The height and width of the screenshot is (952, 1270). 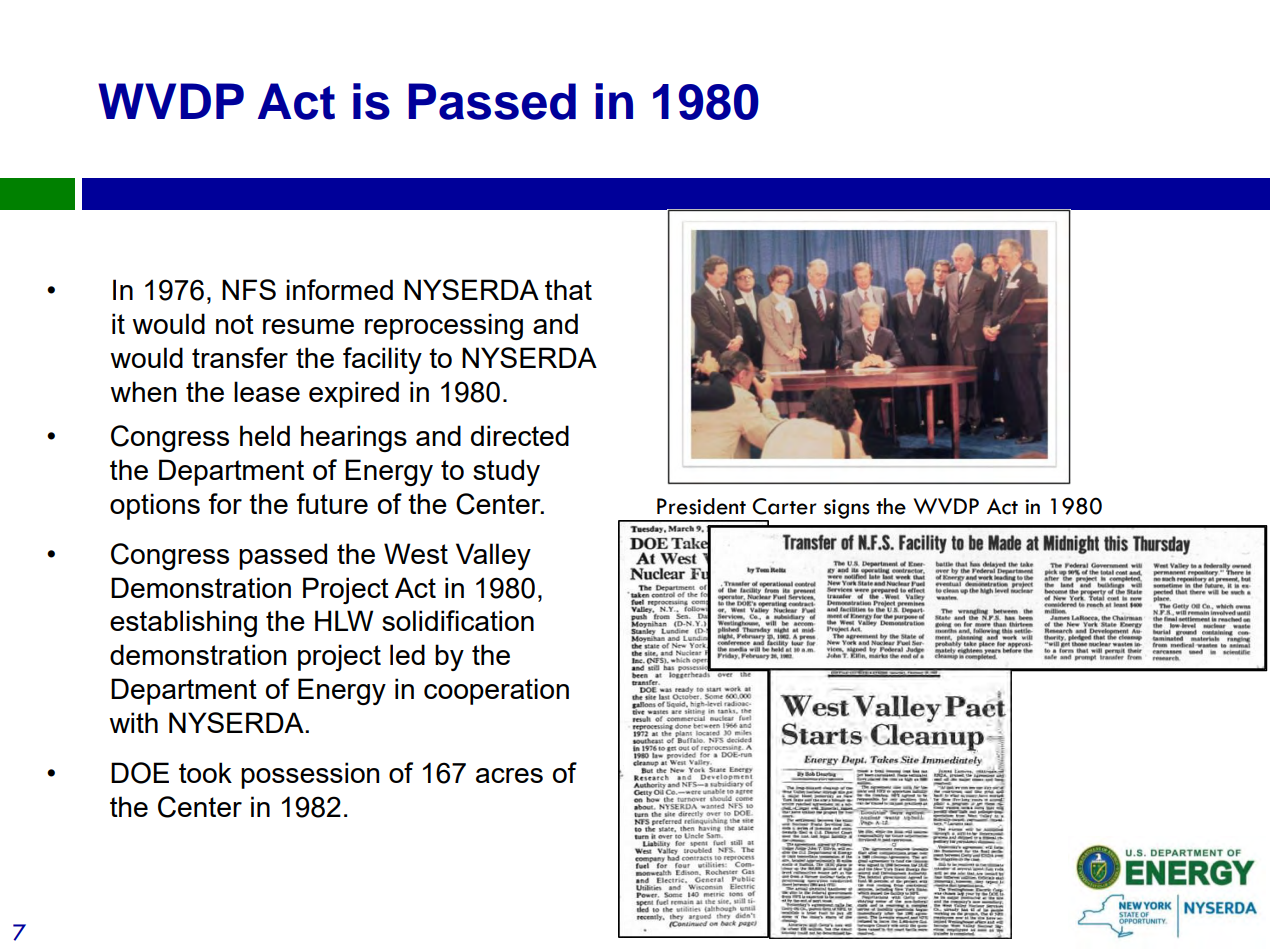 I want to click on held, so click(x=265, y=435).
